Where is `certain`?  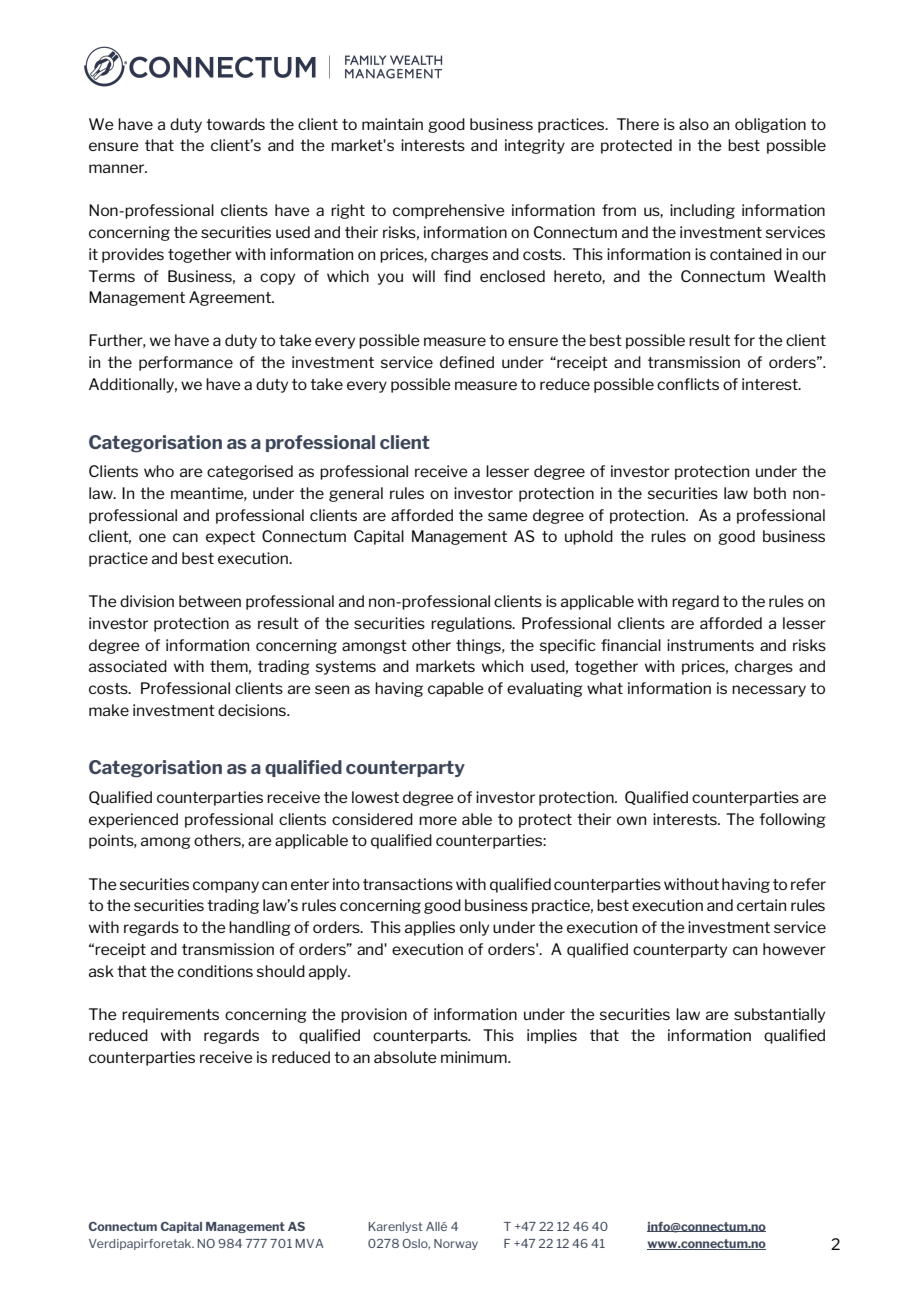
certain is located at coordinates (761, 905).
